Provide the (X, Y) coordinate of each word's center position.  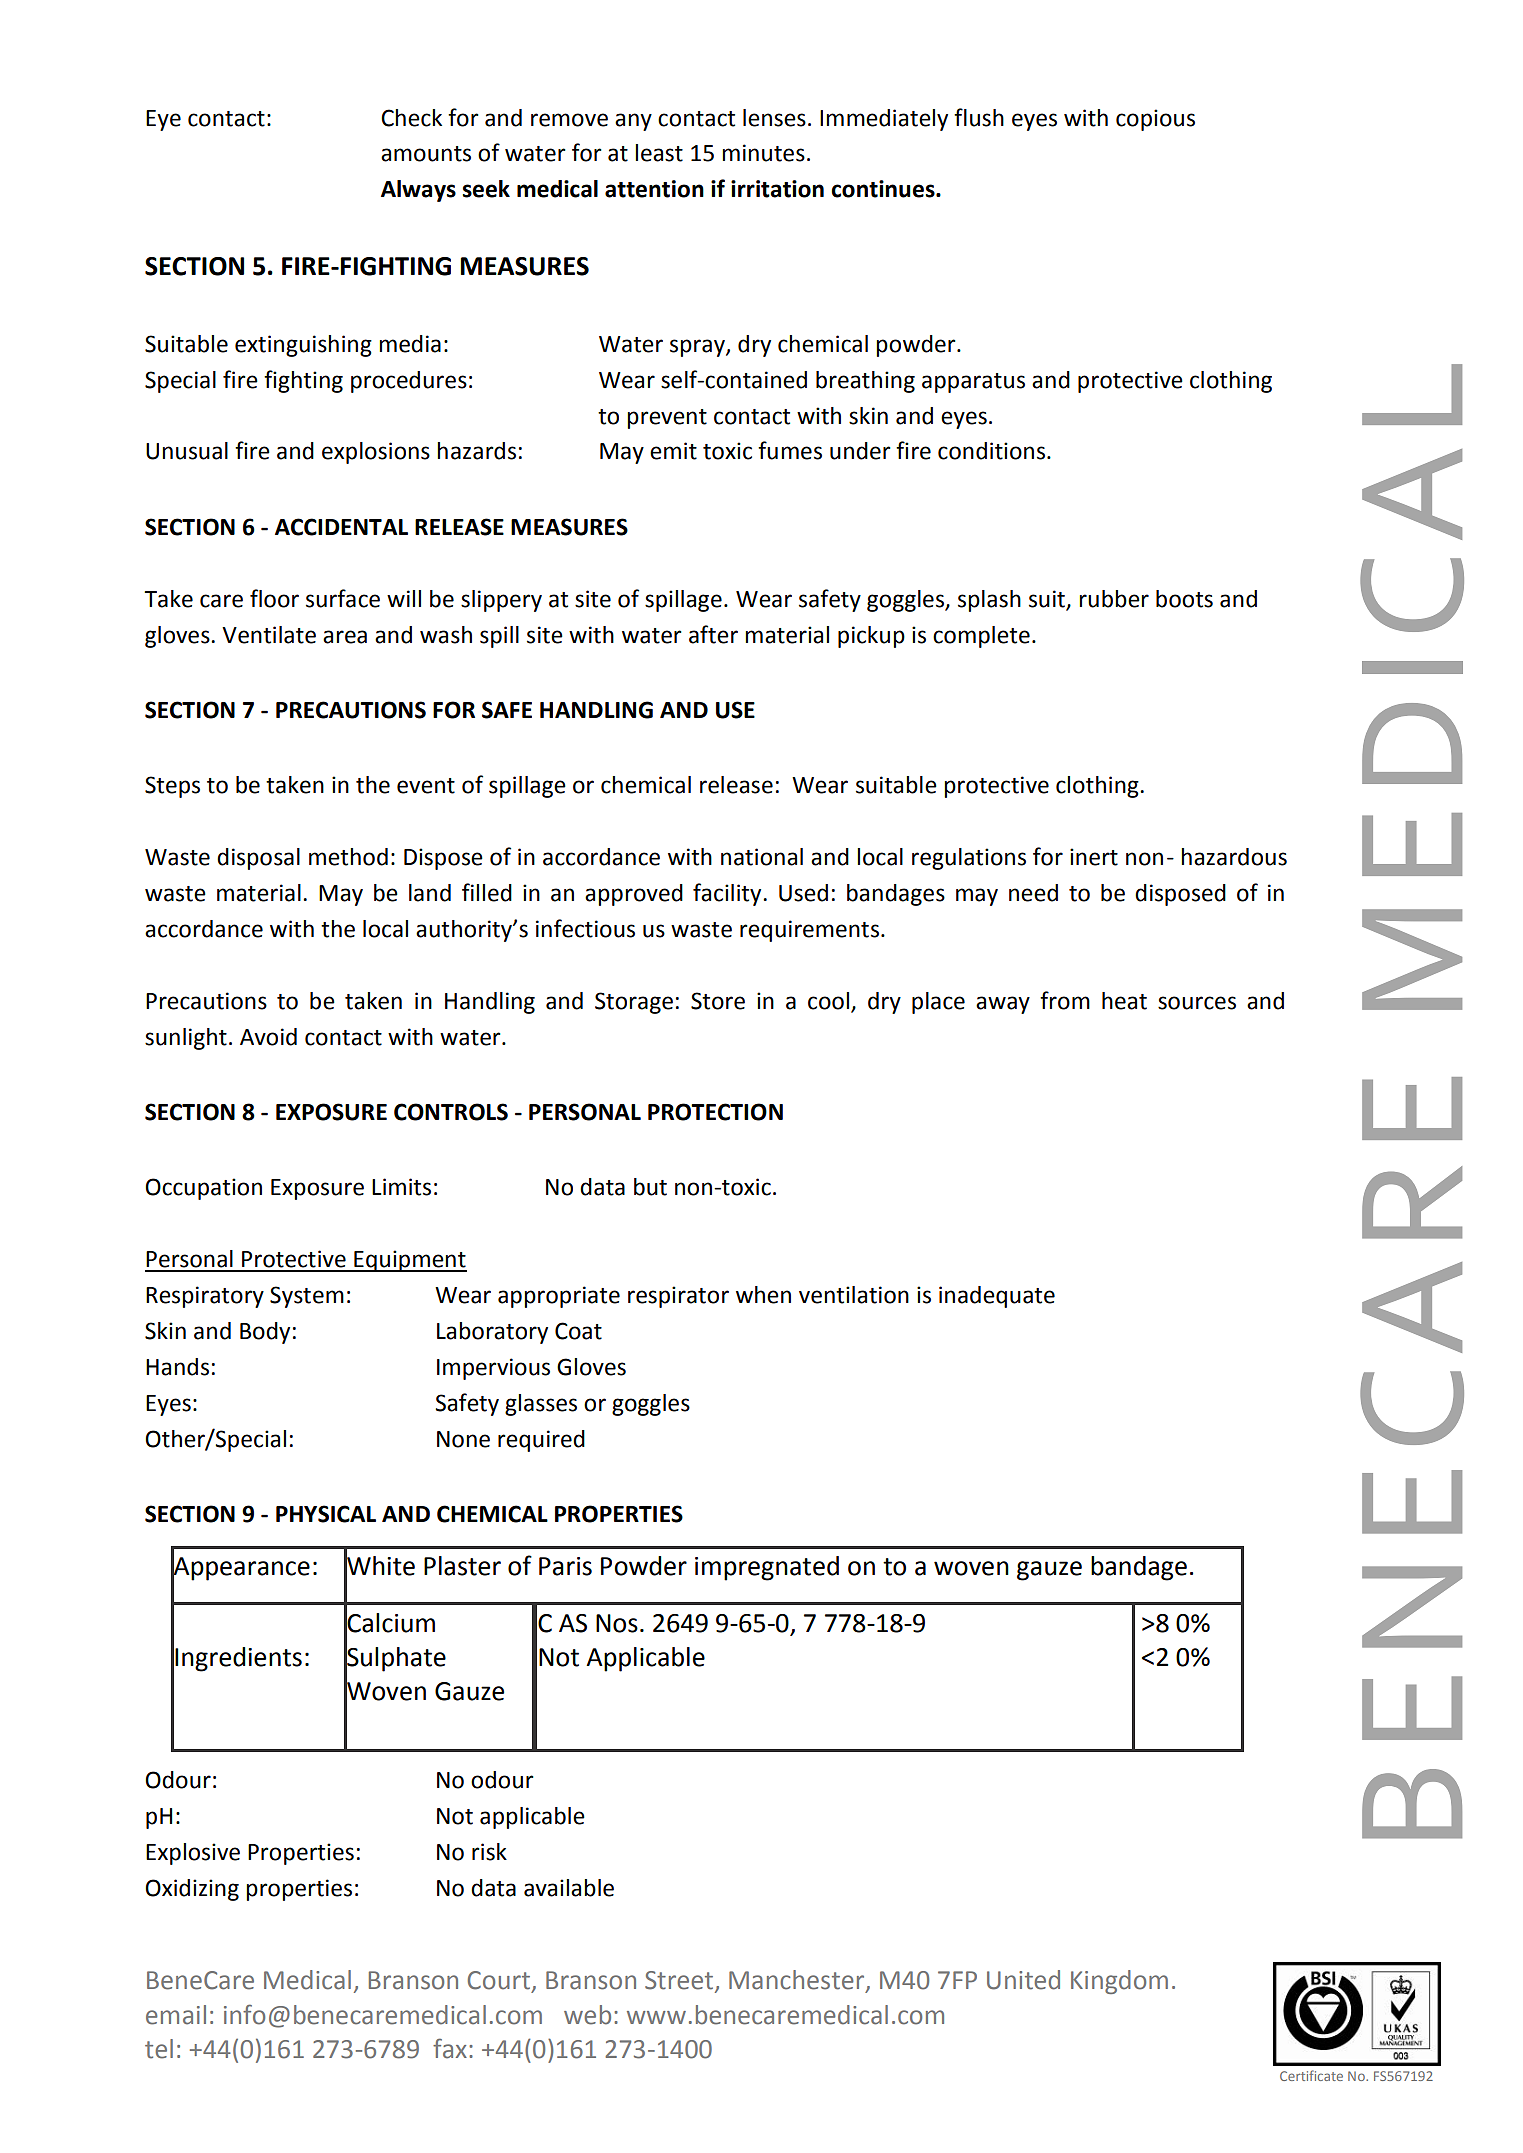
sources (1197, 1003)
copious (1155, 120)
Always (418, 191)
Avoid (268, 1037)
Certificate (1311, 2075)
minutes (763, 153)
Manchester (798, 1981)
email (176, 2015)
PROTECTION (715, 1112)
